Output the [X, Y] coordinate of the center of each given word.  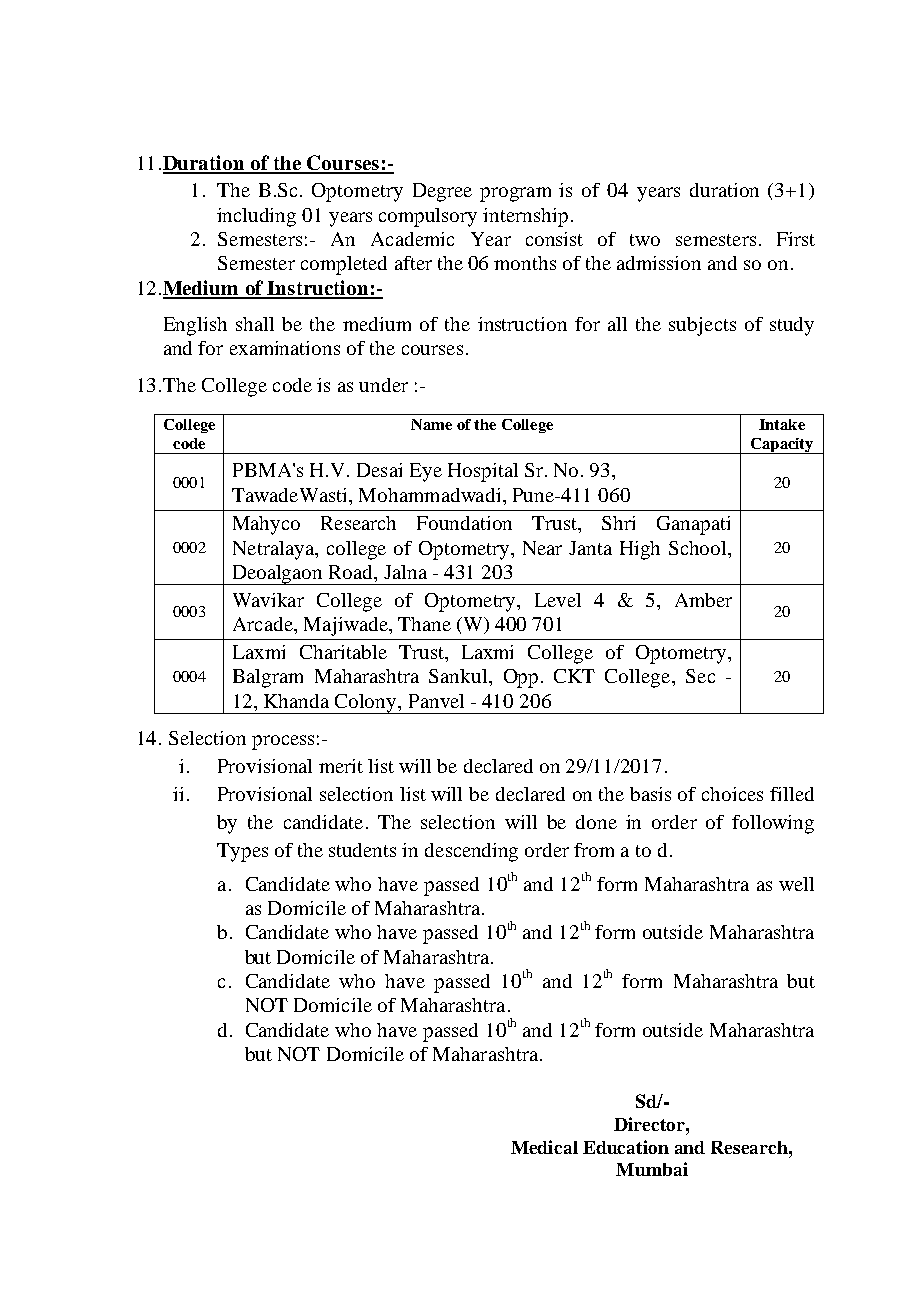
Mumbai [652, 1169]
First [796, 239]
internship [525, 217]
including [256, 217]
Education [626, 1147]
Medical [544, 1147]
